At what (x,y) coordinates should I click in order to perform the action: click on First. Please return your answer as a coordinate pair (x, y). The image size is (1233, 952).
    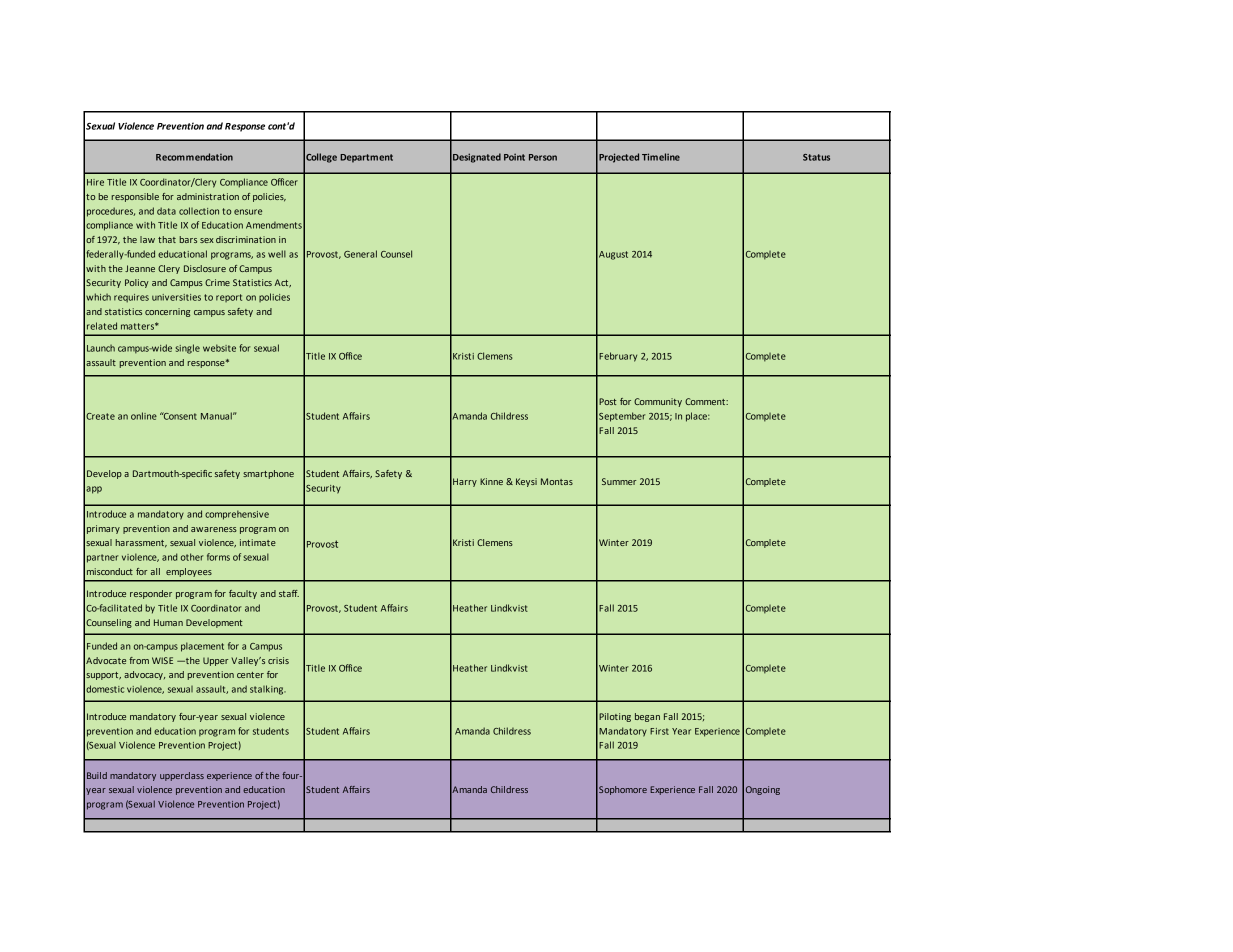
    Looking at the image, I should click on (659, 731).
